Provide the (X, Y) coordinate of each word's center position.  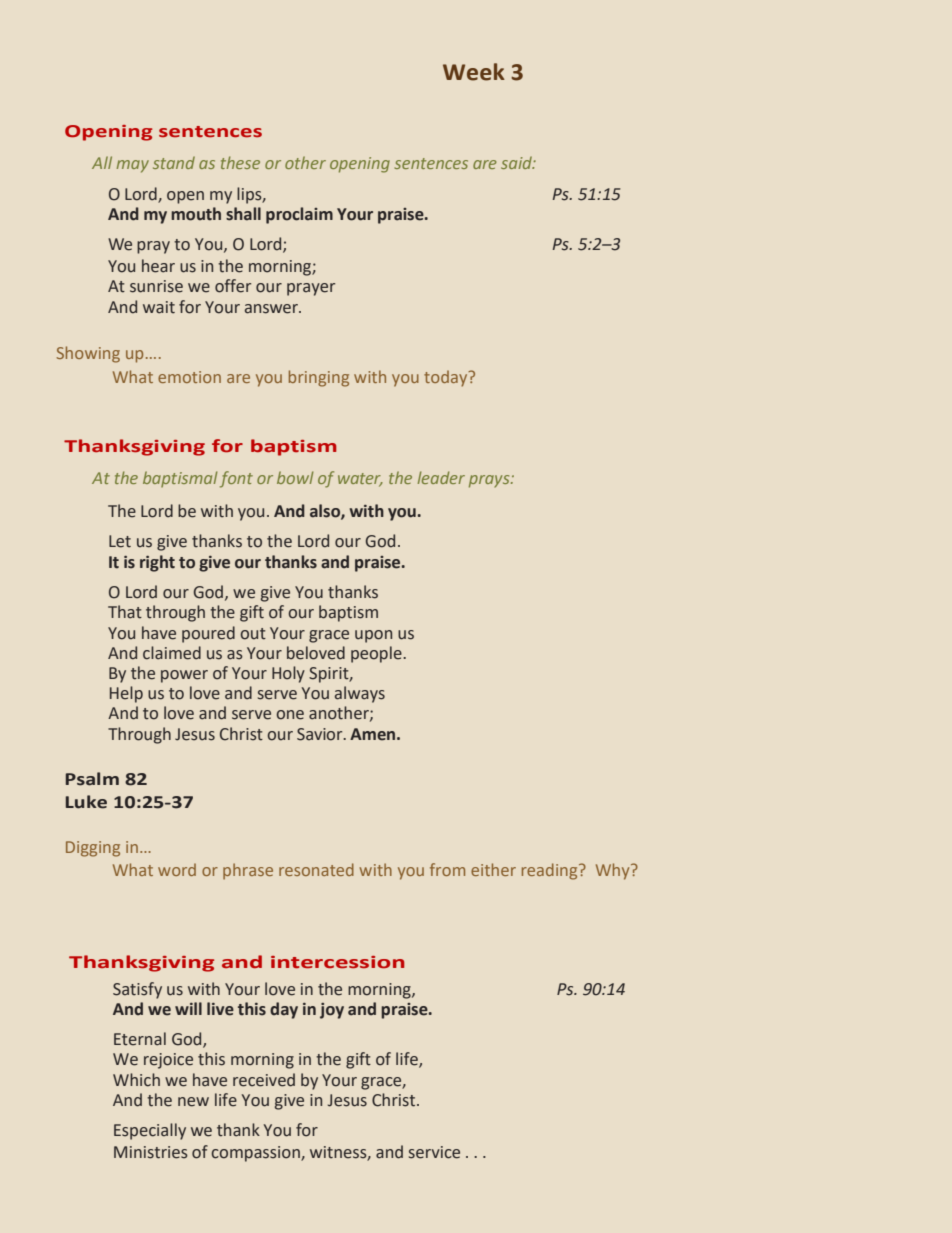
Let (120, 541)
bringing (319, 378)
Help (126, 694)
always (360, 694)
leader (441, 477)
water (360, 480)
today (447, 378)
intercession (337, 962)
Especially (150, 1131)
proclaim (299, 215)
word (177, 869)
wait (159, 307)
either (493, 869)
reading (551, 871)
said (518, 162)
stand (174, 162)
